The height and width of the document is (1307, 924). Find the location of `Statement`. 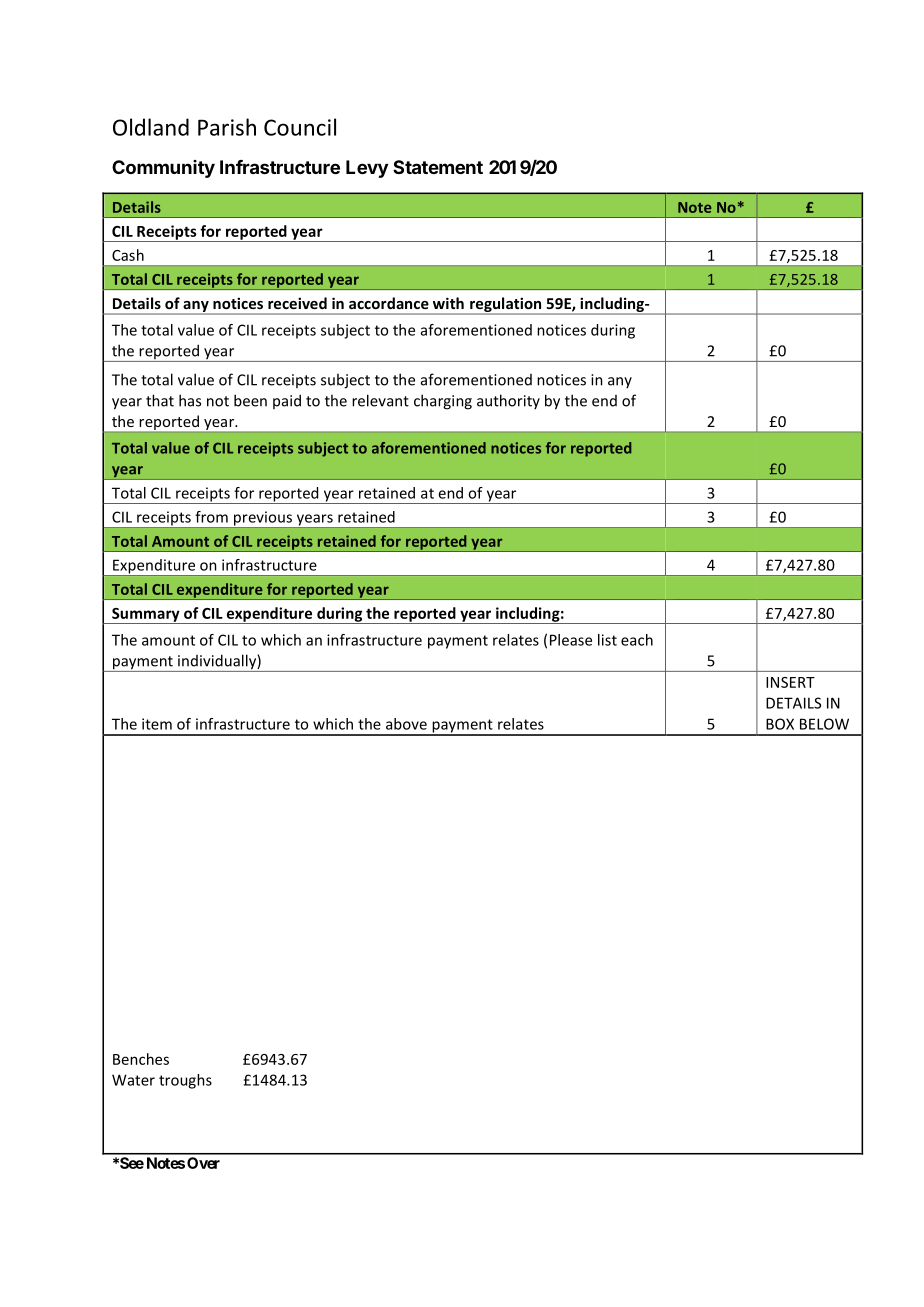

Statement is located at coordinates (438, 167).
